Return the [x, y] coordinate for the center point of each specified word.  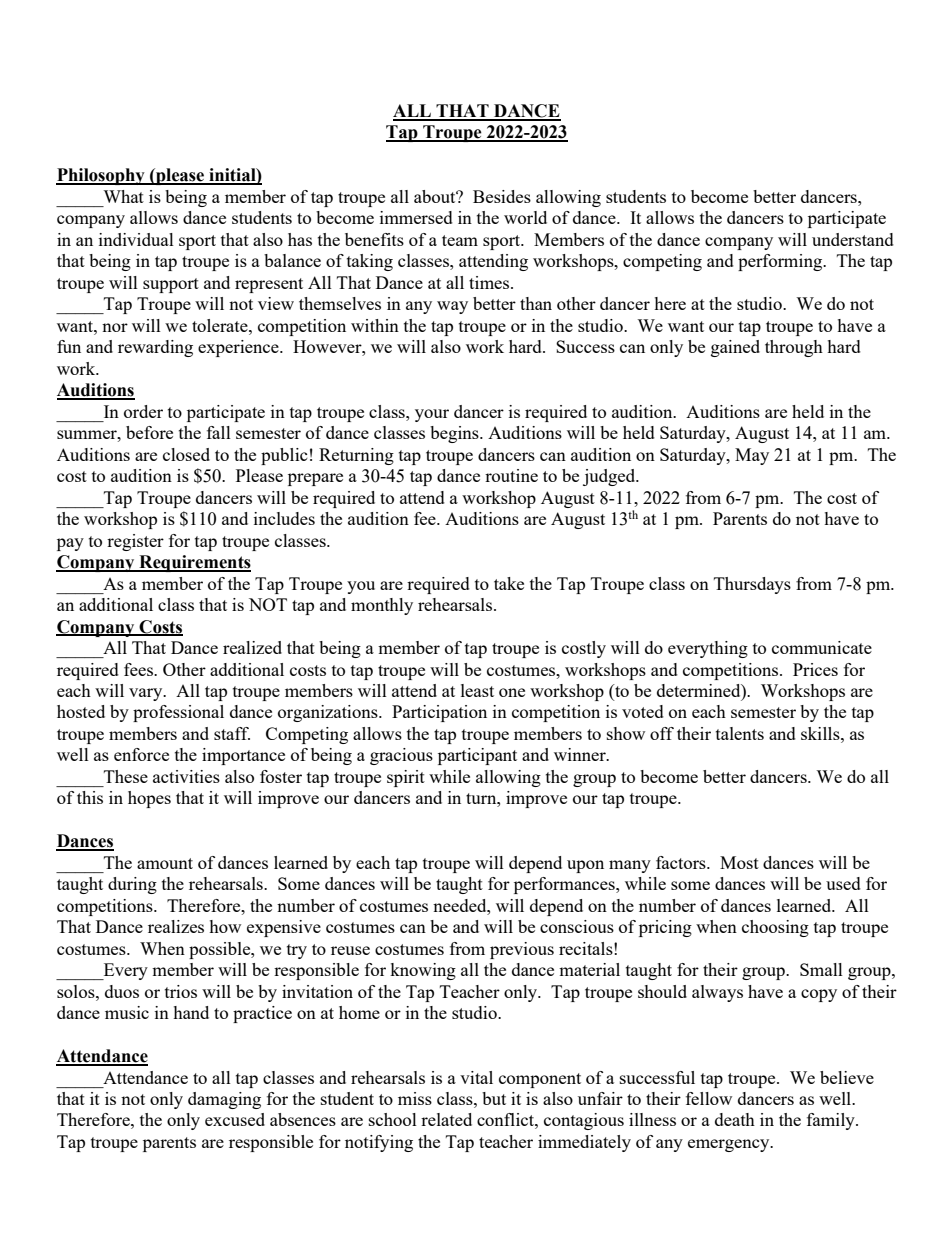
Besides [502, 196]
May [752, 456]
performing [781, 262]
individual [136, 239]
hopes [149, 799]
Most [739, 862]
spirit [406, 778]
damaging [224, 1100]
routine [511, 475]
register [135, 542]
